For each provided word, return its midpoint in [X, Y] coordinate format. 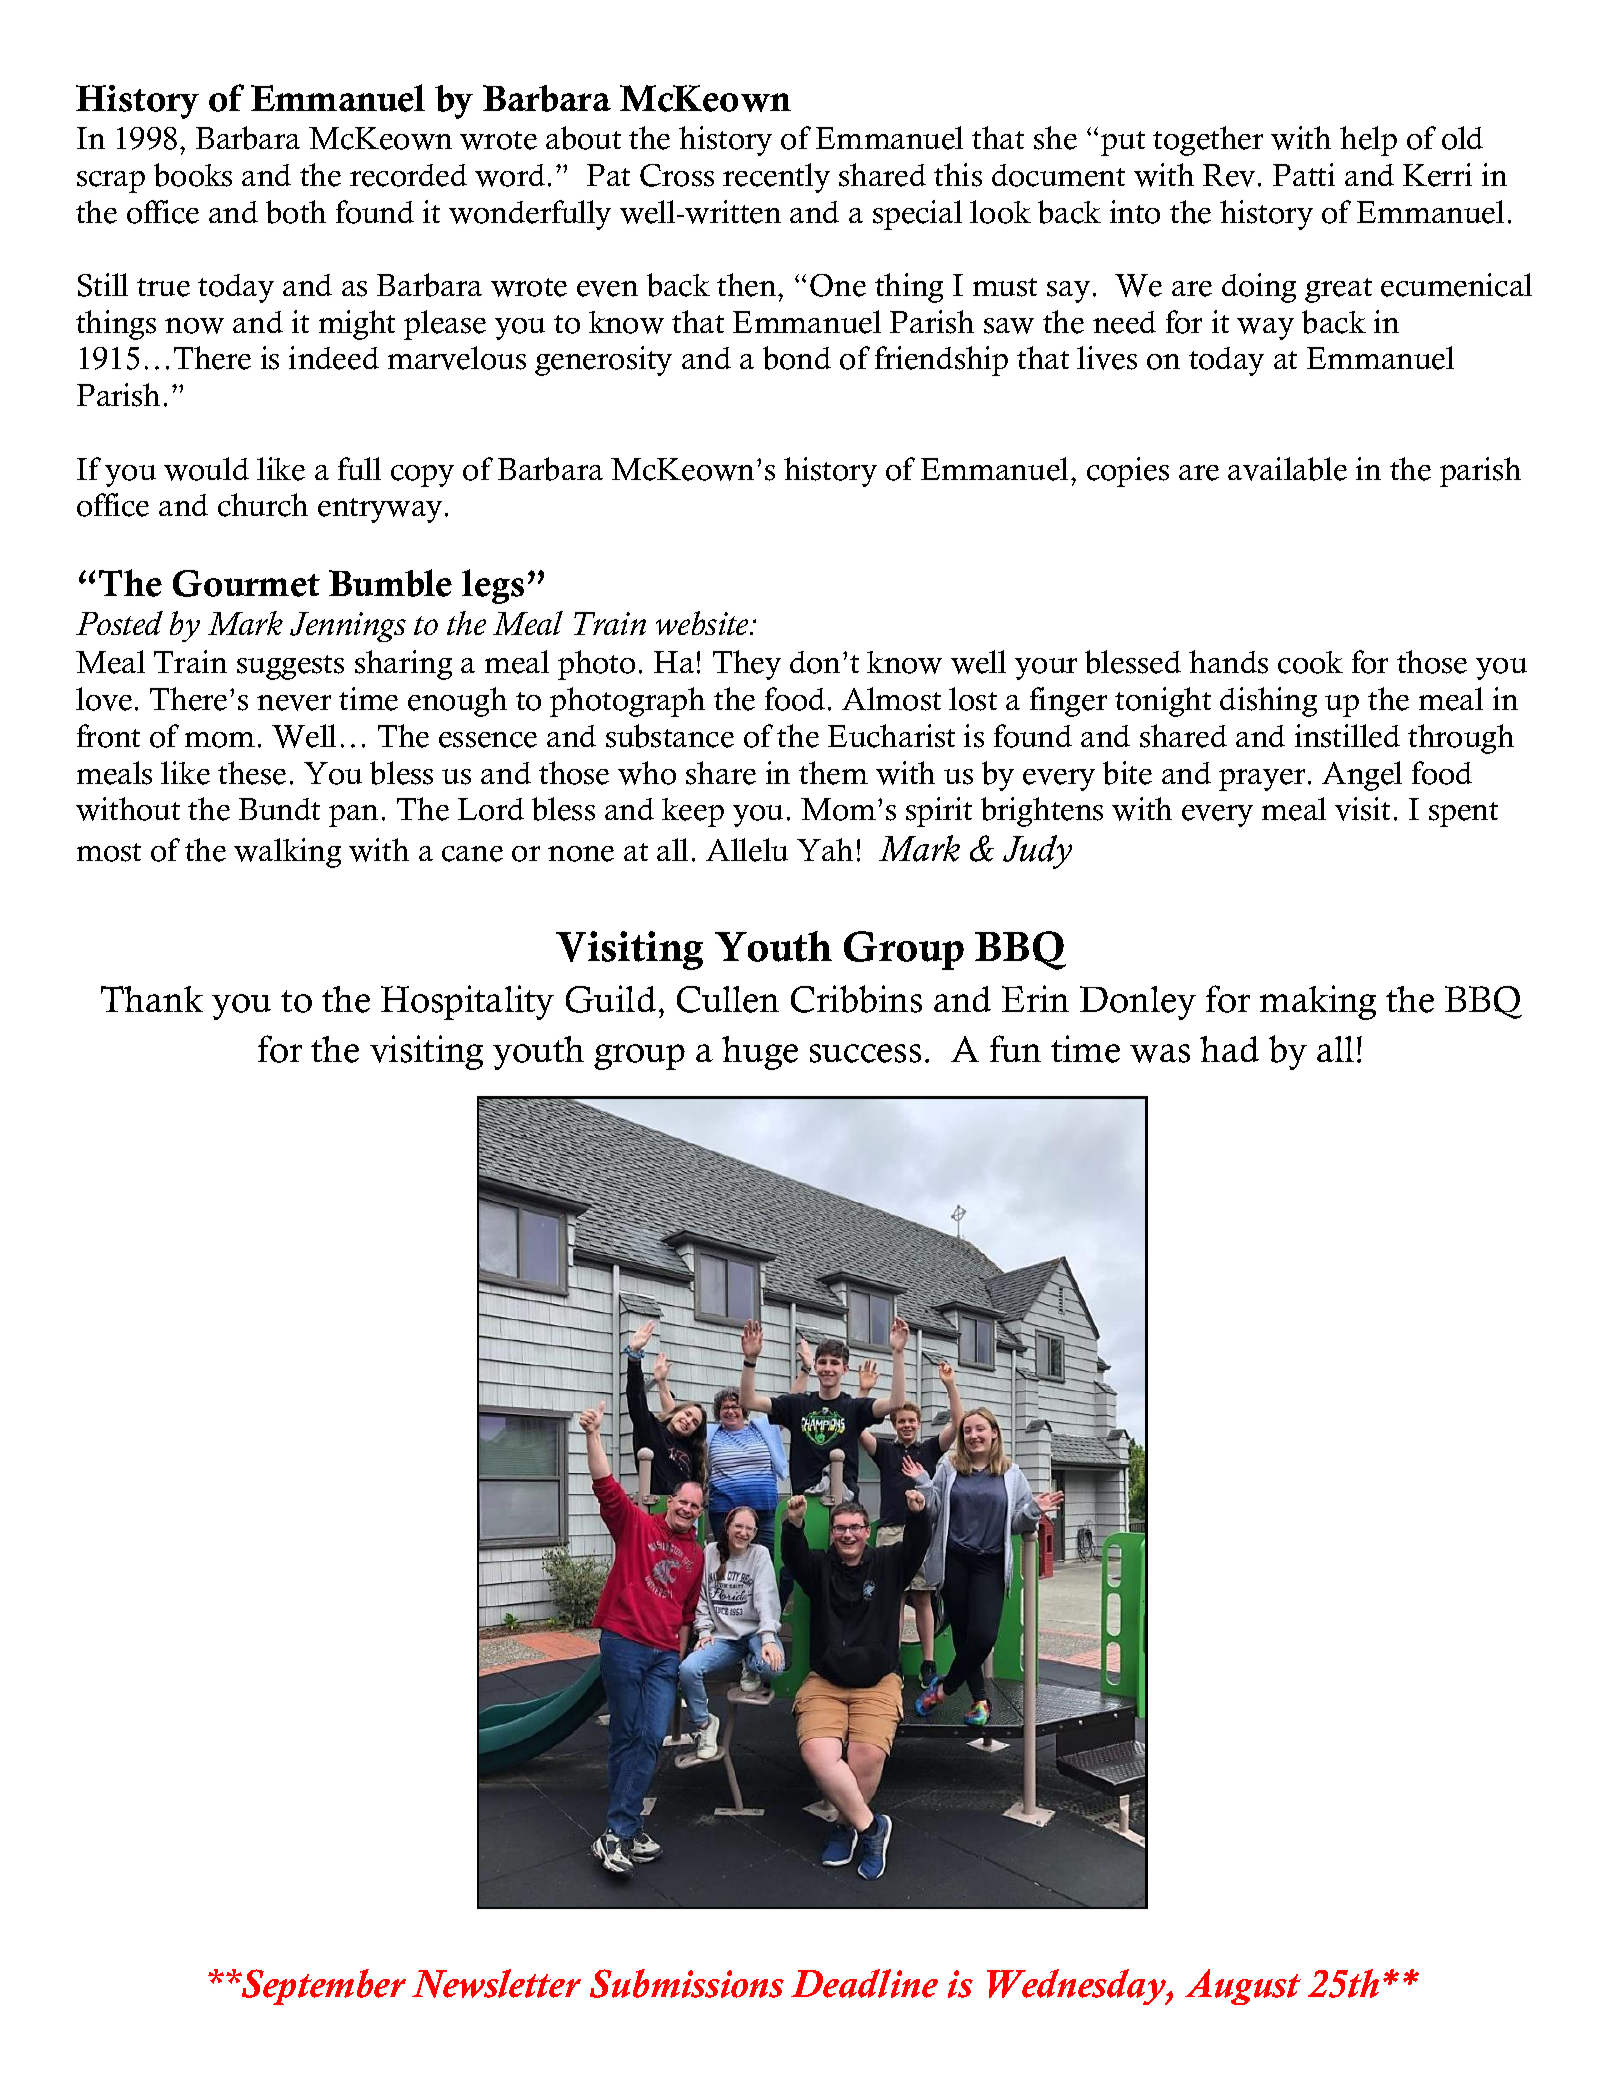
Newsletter [496, 1983]
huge [760, 1053]
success [865, 1053]
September [323, 1987]
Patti [1304, 174]
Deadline [864, 1983]
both [296, 212]
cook [1310, 662]
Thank [152, 999]
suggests [290, 667]
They [747, 665]
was [1160, 1053]
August [1243, 1987]
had [1229, 1049]
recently [776, 178]
